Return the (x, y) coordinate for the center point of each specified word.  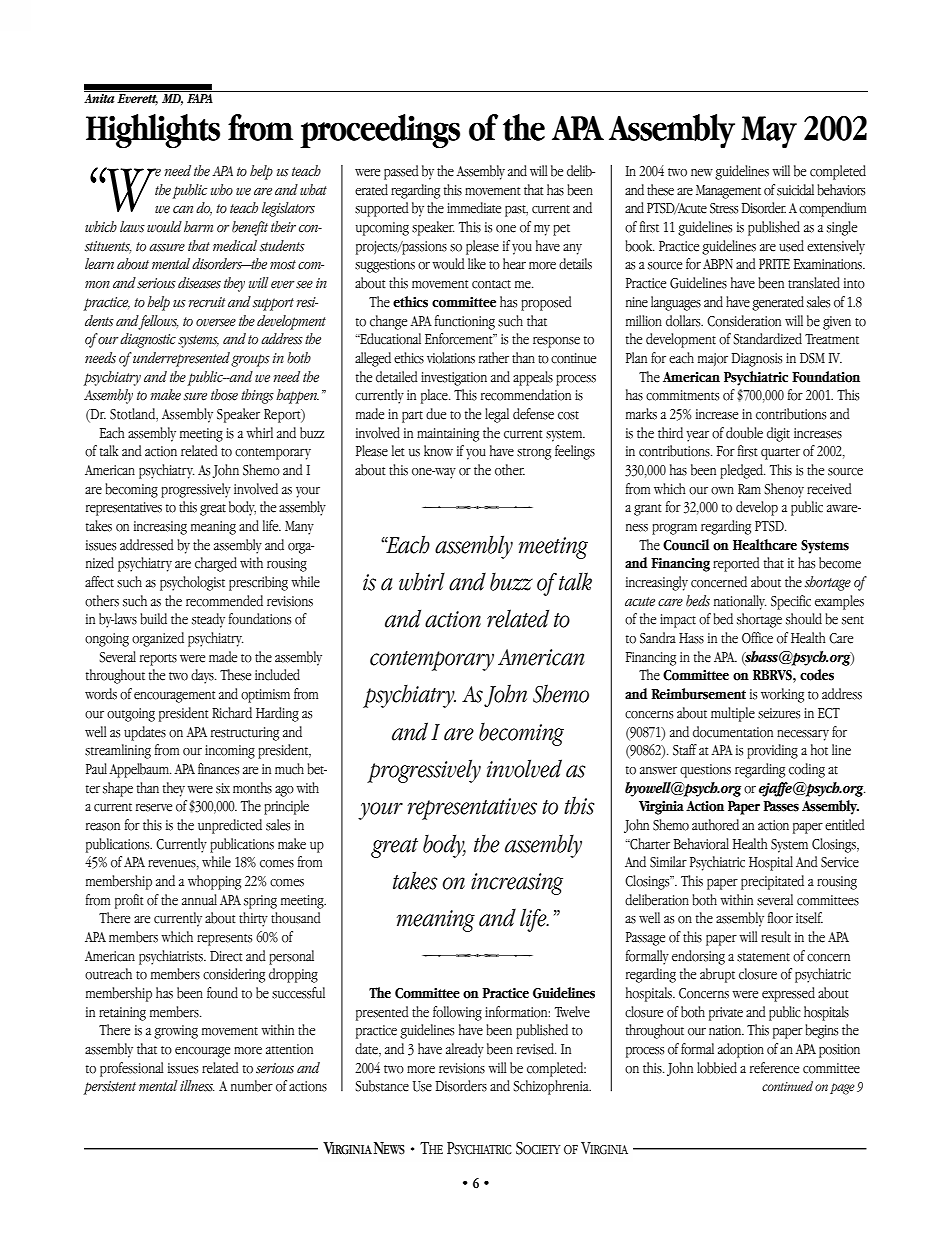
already (465, 1050)
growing (176, 1032)
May (769, 132)
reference (774, 1068)
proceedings (380, 131)
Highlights (153, 131)
